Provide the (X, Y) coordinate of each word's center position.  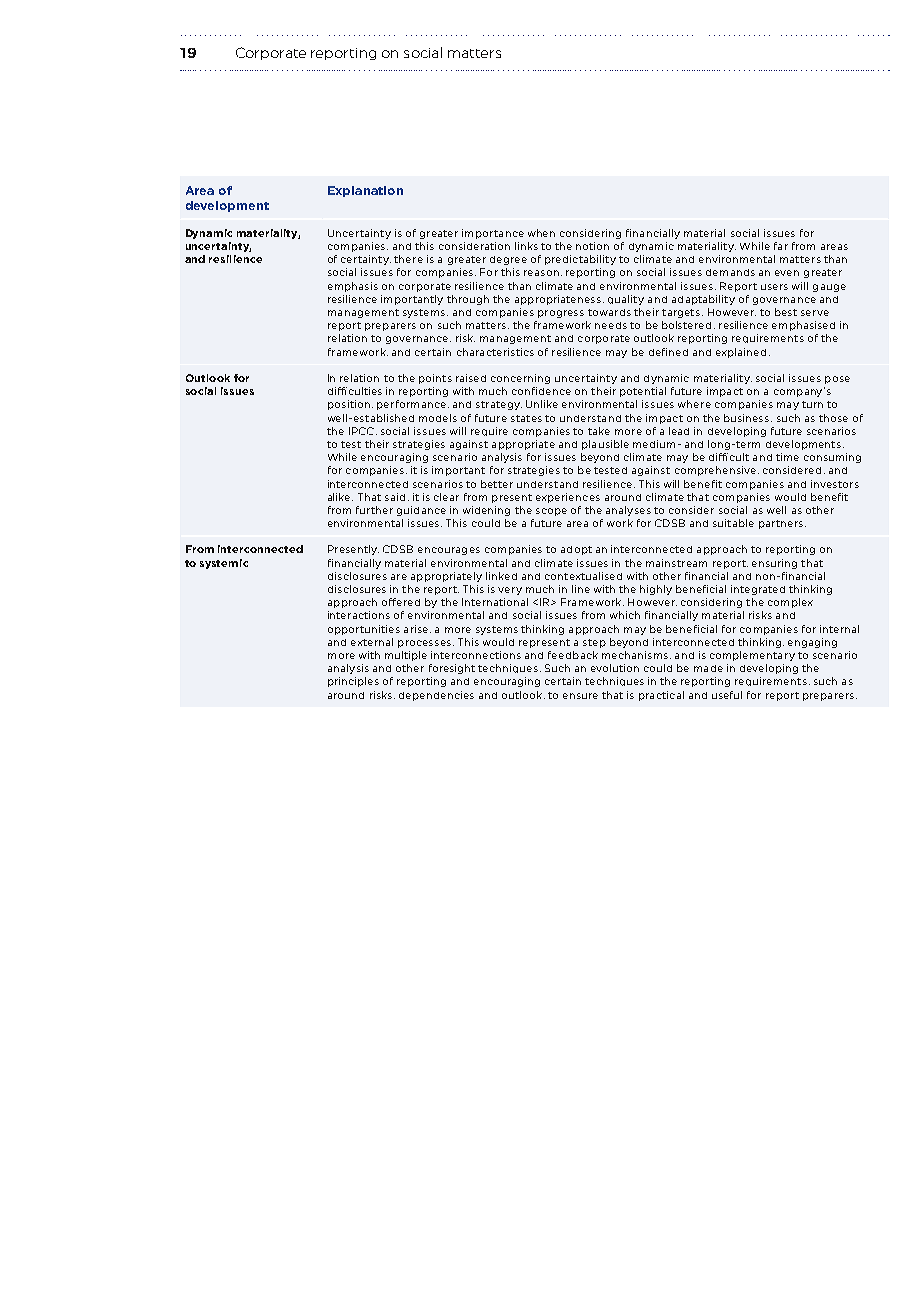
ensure (580, 696)
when (541, 233)
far (781, 246)
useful (727, 695)
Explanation (365, 191)
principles (353, 682)
